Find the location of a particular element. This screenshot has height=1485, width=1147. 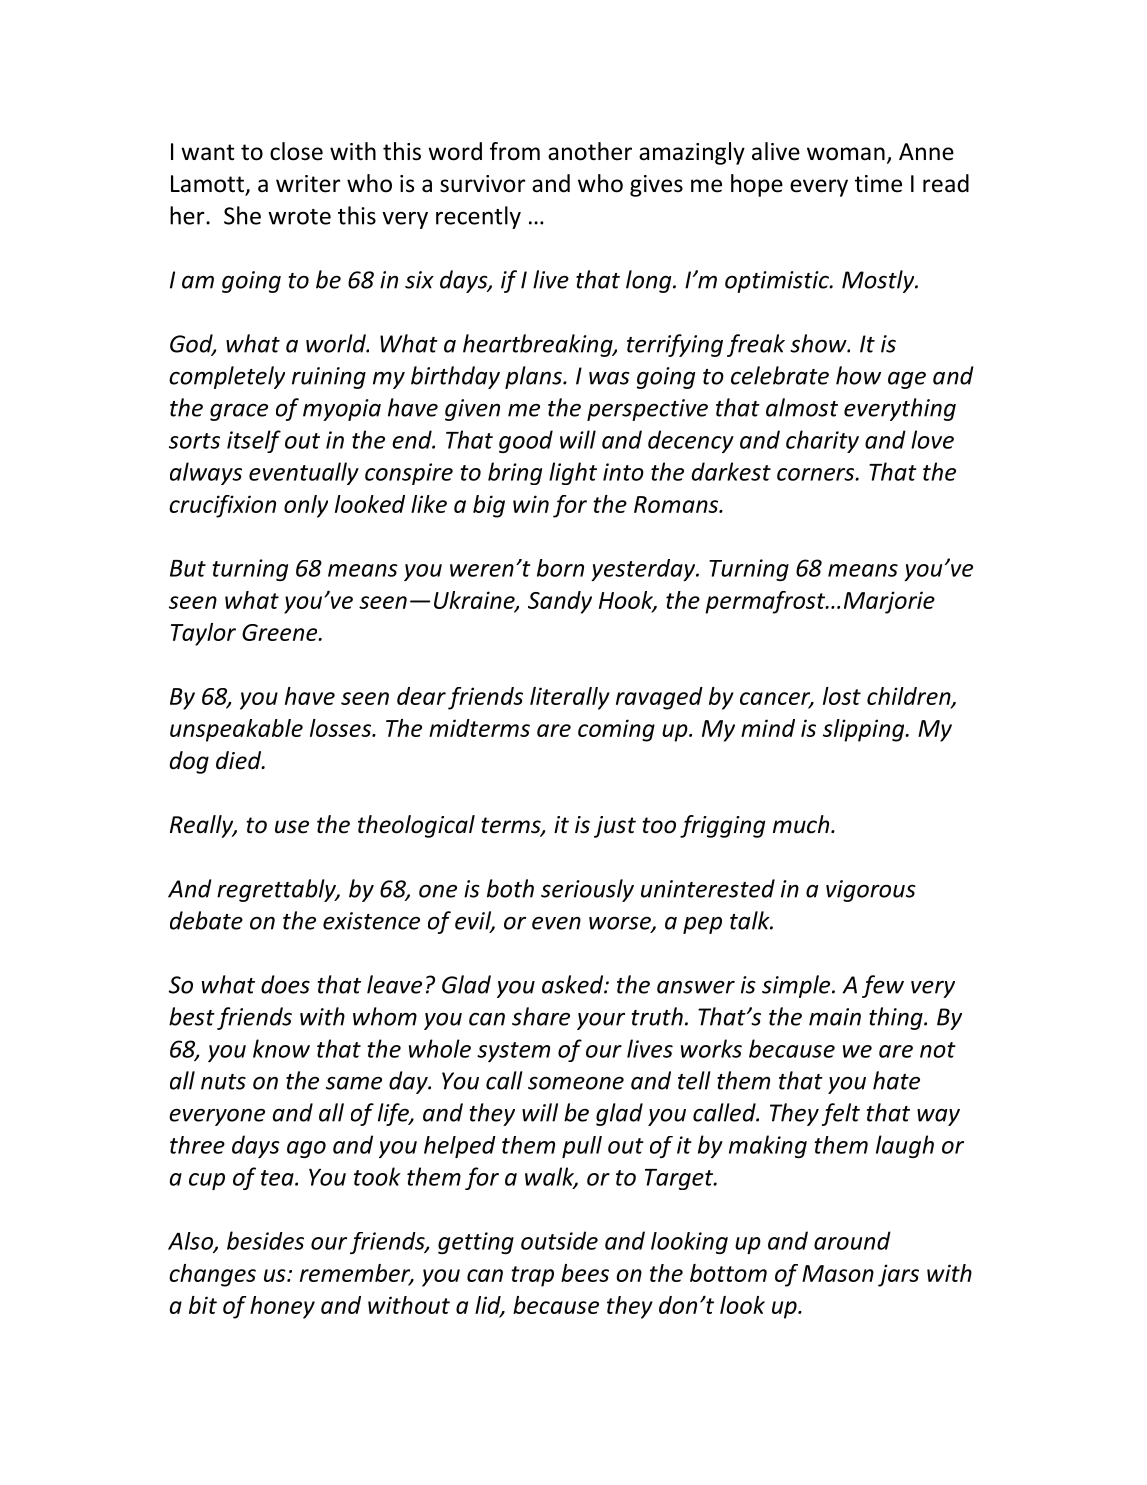

just is located at coordinates (615, 827).
